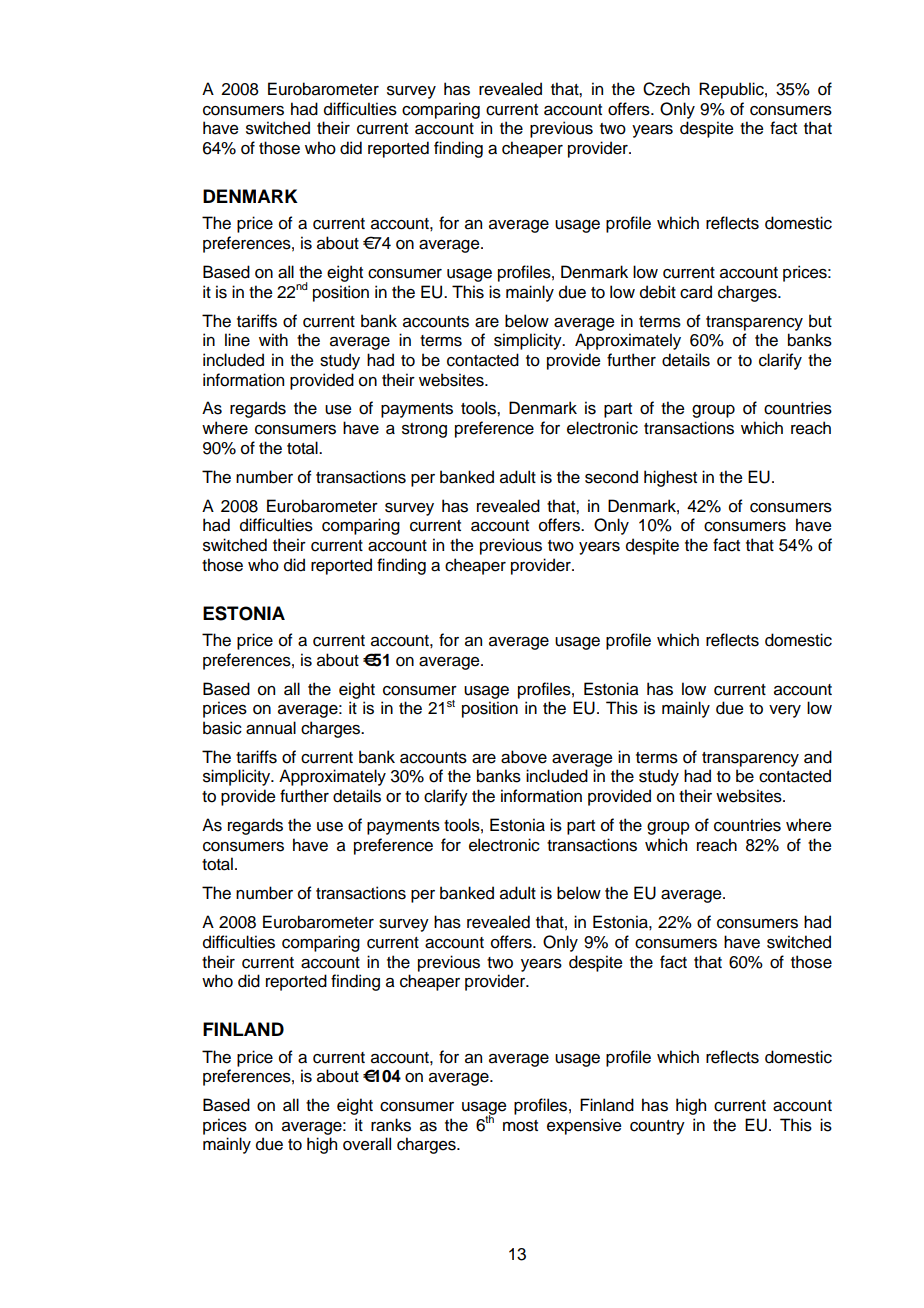 The height and width of the image is (1308, 924). Describe the element at coordinates (666, 89) in the image. I see `Czech` at that location.
